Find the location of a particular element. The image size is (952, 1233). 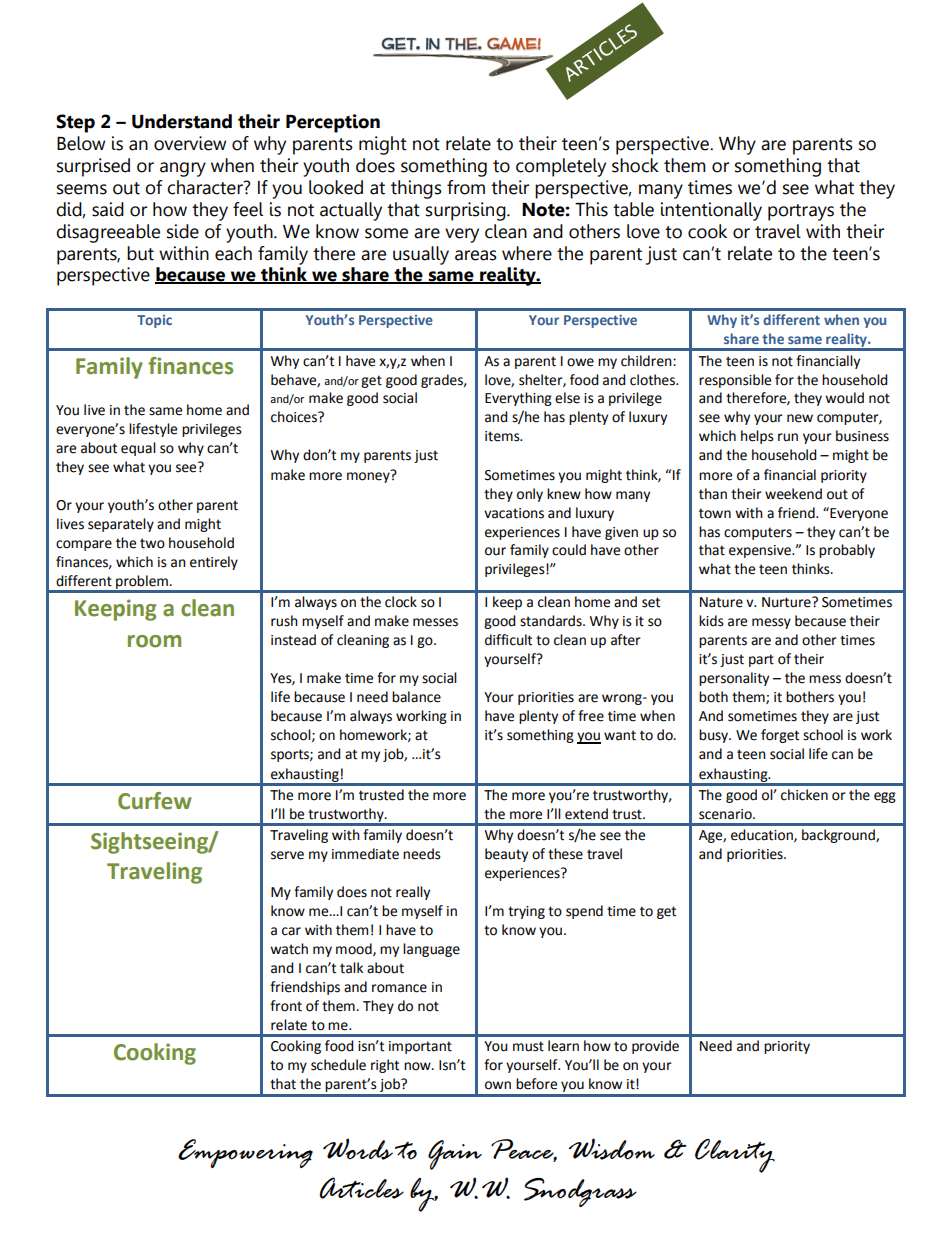

car is located at coordinates (291, 931).
